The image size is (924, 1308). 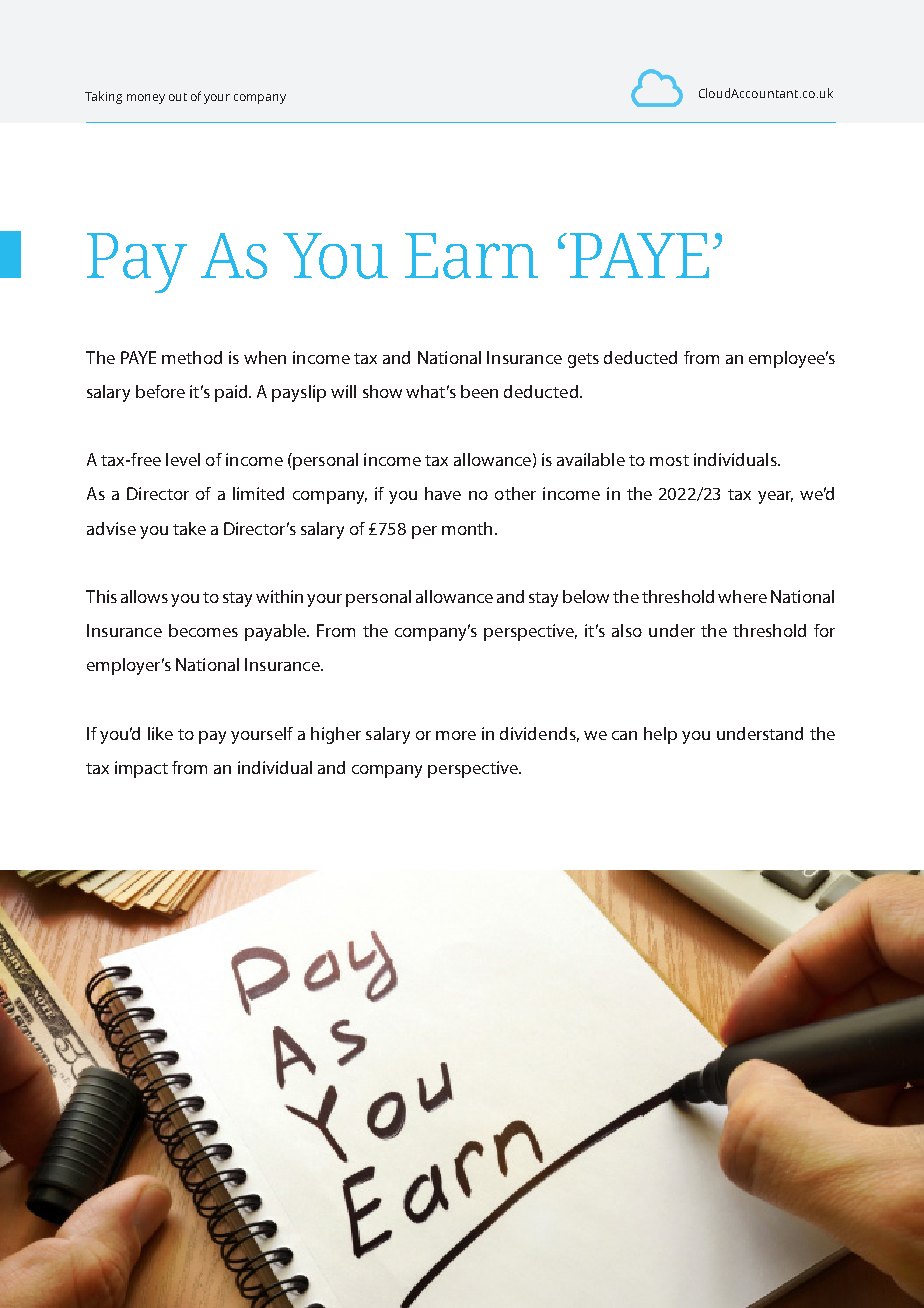 I want to click on most, so click(x=669, y=460).
